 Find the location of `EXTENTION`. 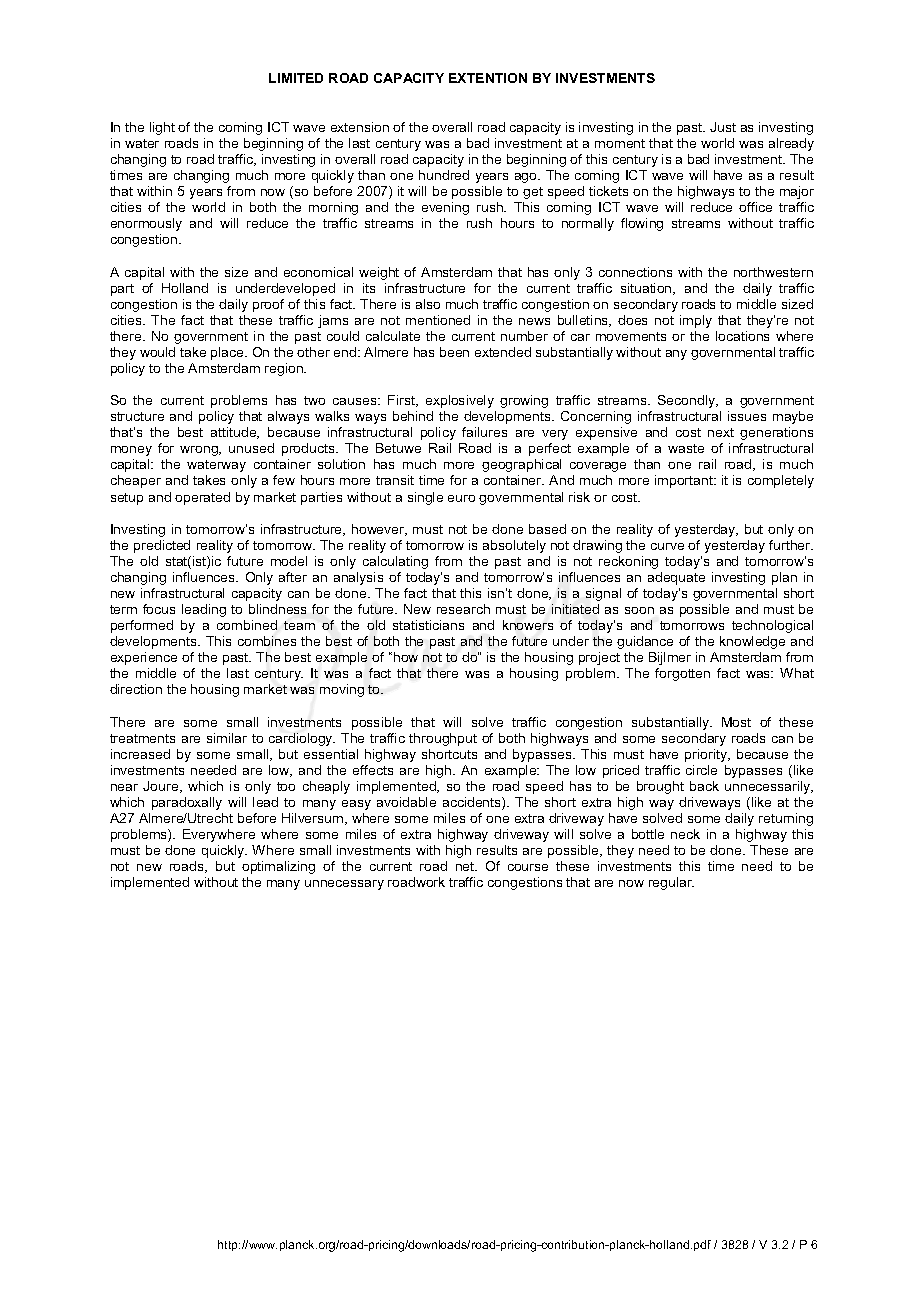

EXTENTION is located at coordinates (488, 78).
